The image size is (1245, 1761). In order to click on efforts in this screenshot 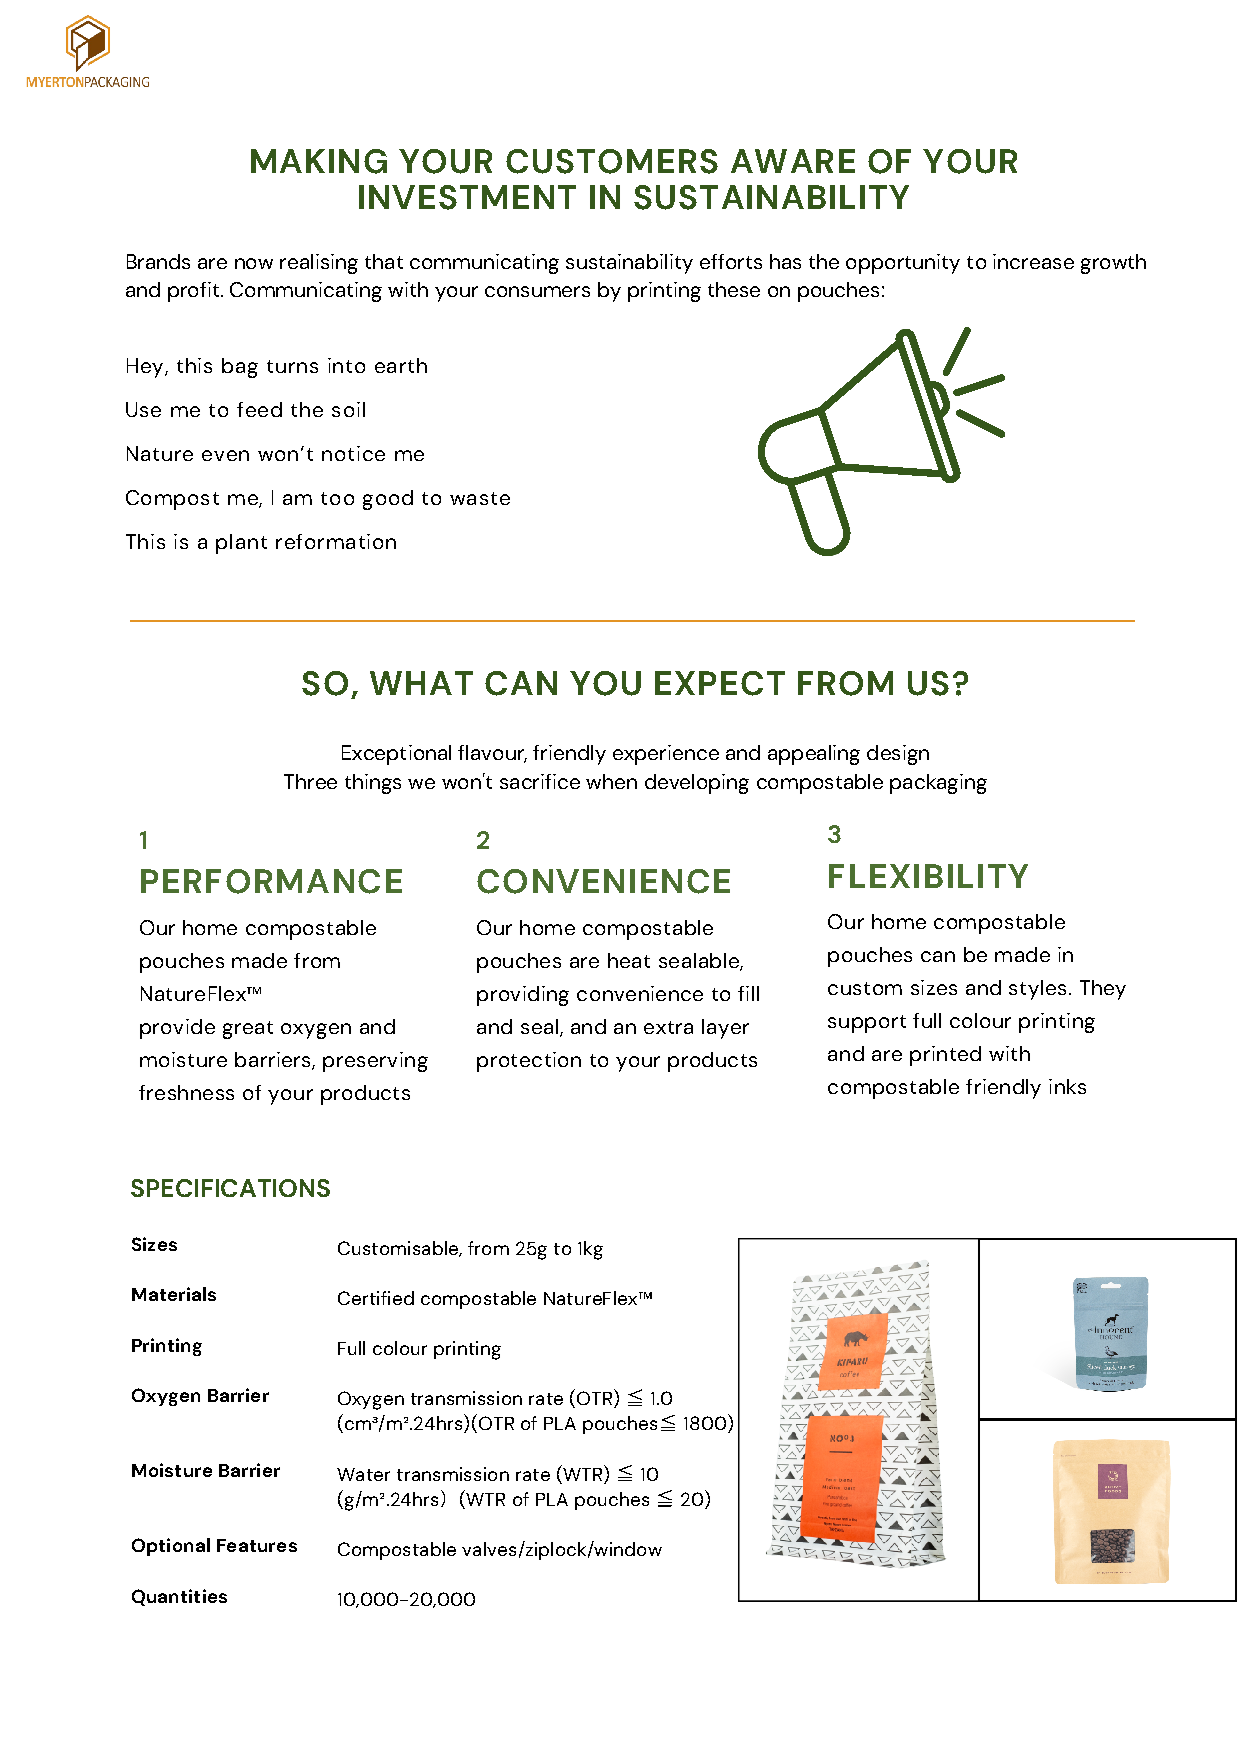, I will do `click(731, 261)`.
